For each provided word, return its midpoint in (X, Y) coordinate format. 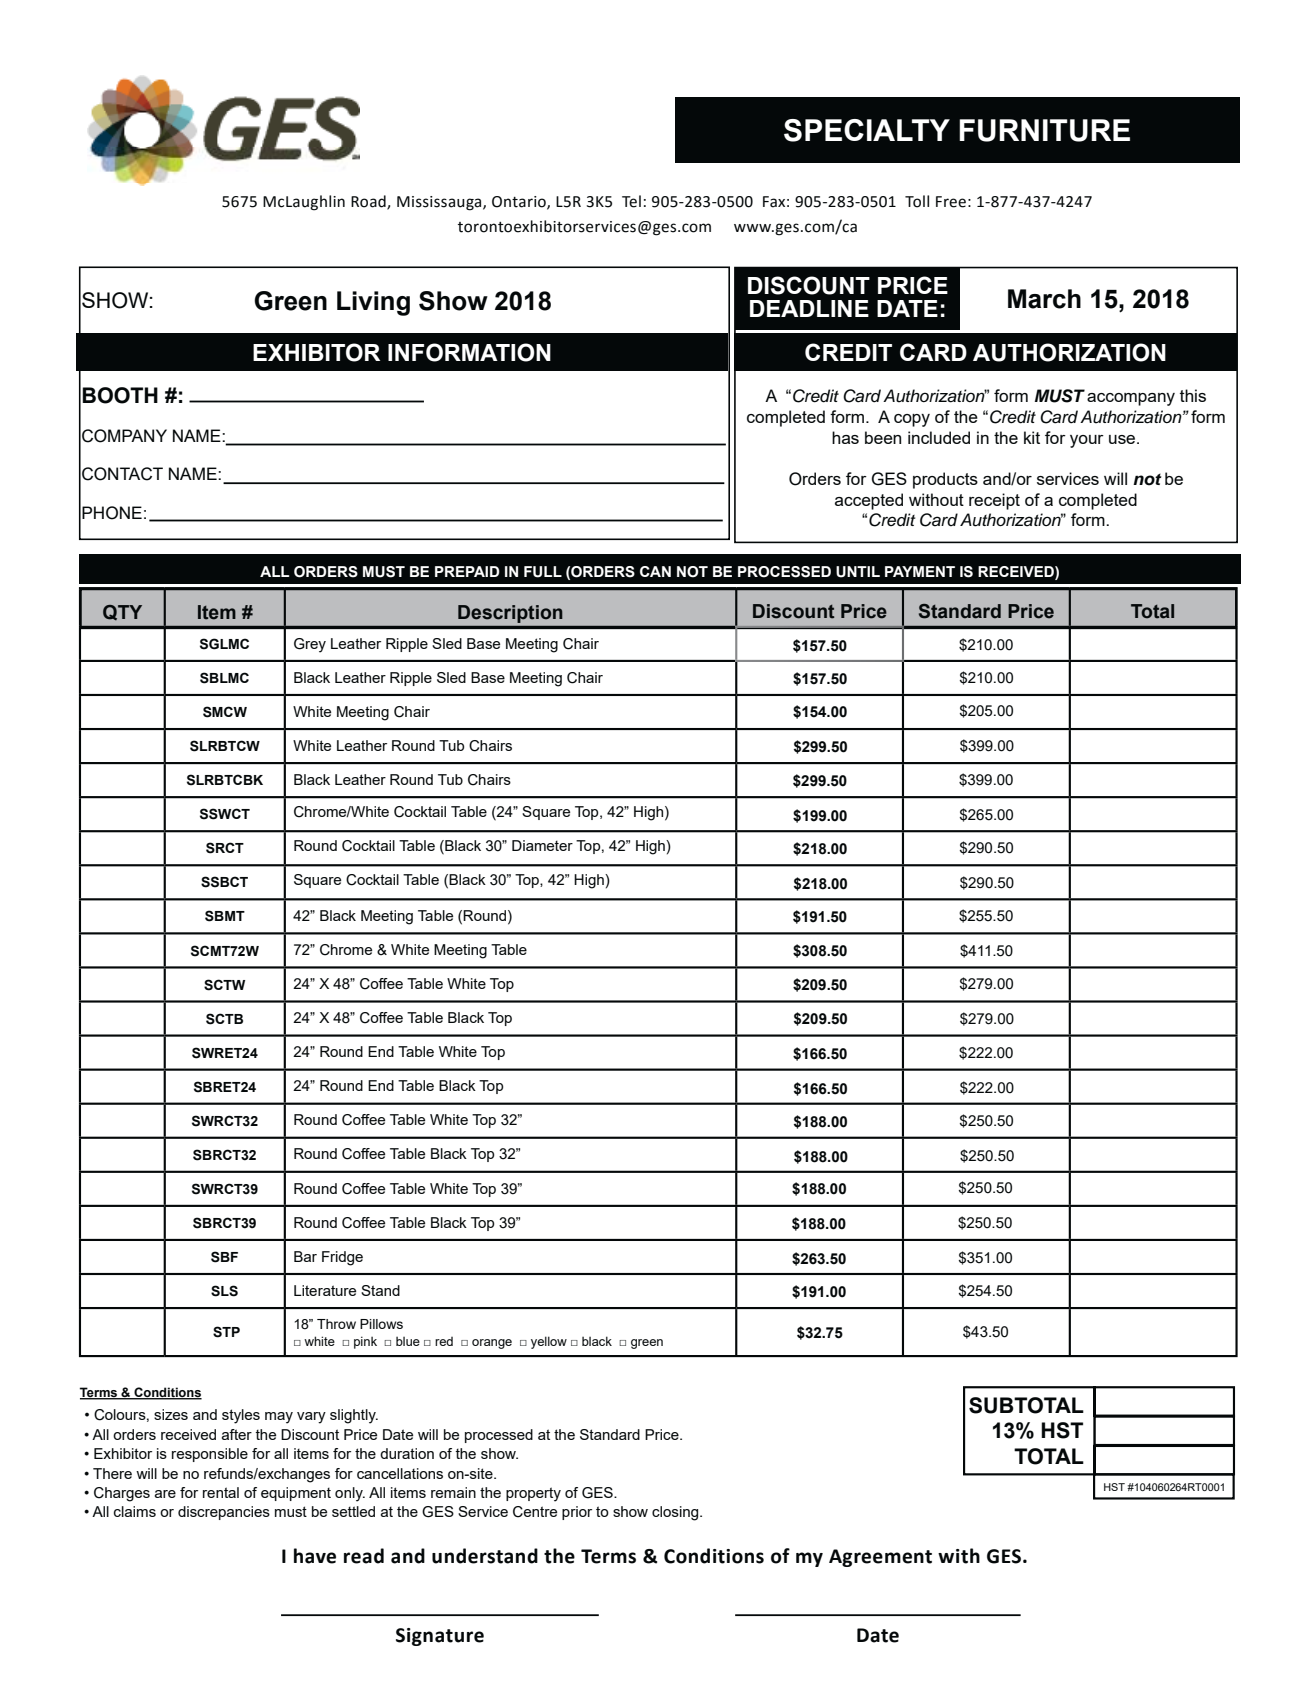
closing (676, 1513)
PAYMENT (920, 571)
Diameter (542, 845)
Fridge (342, 1258)
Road (369, 202)
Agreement (880, 1558)
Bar (305, 1256)
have (315, 1556)
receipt (994, 501)
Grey (310, 645)
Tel (631, 201)
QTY (122, 612)
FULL (543, 572)
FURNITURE (1044, 130)
